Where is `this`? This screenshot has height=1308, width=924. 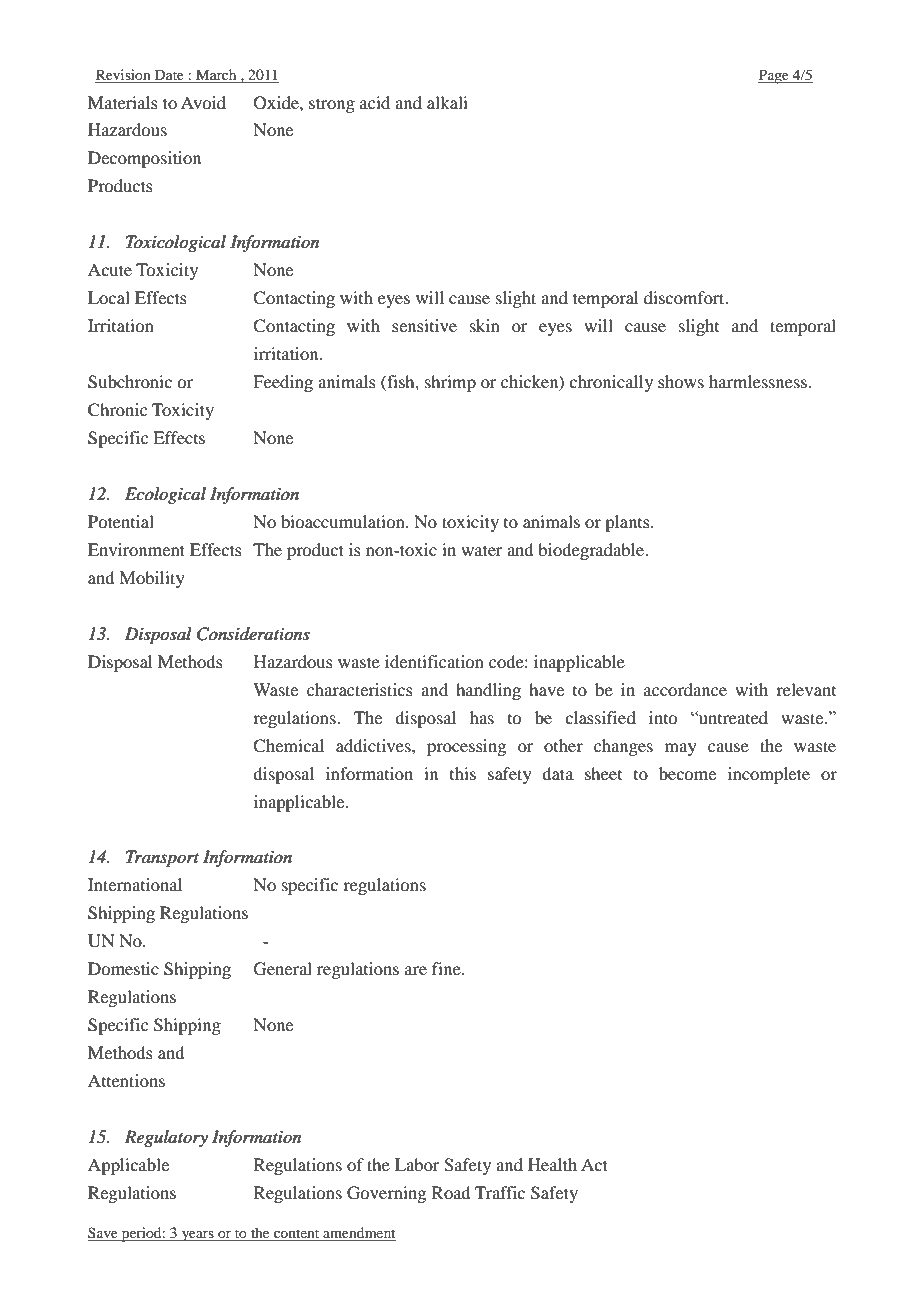
this is located at coordinates (463, 773).
